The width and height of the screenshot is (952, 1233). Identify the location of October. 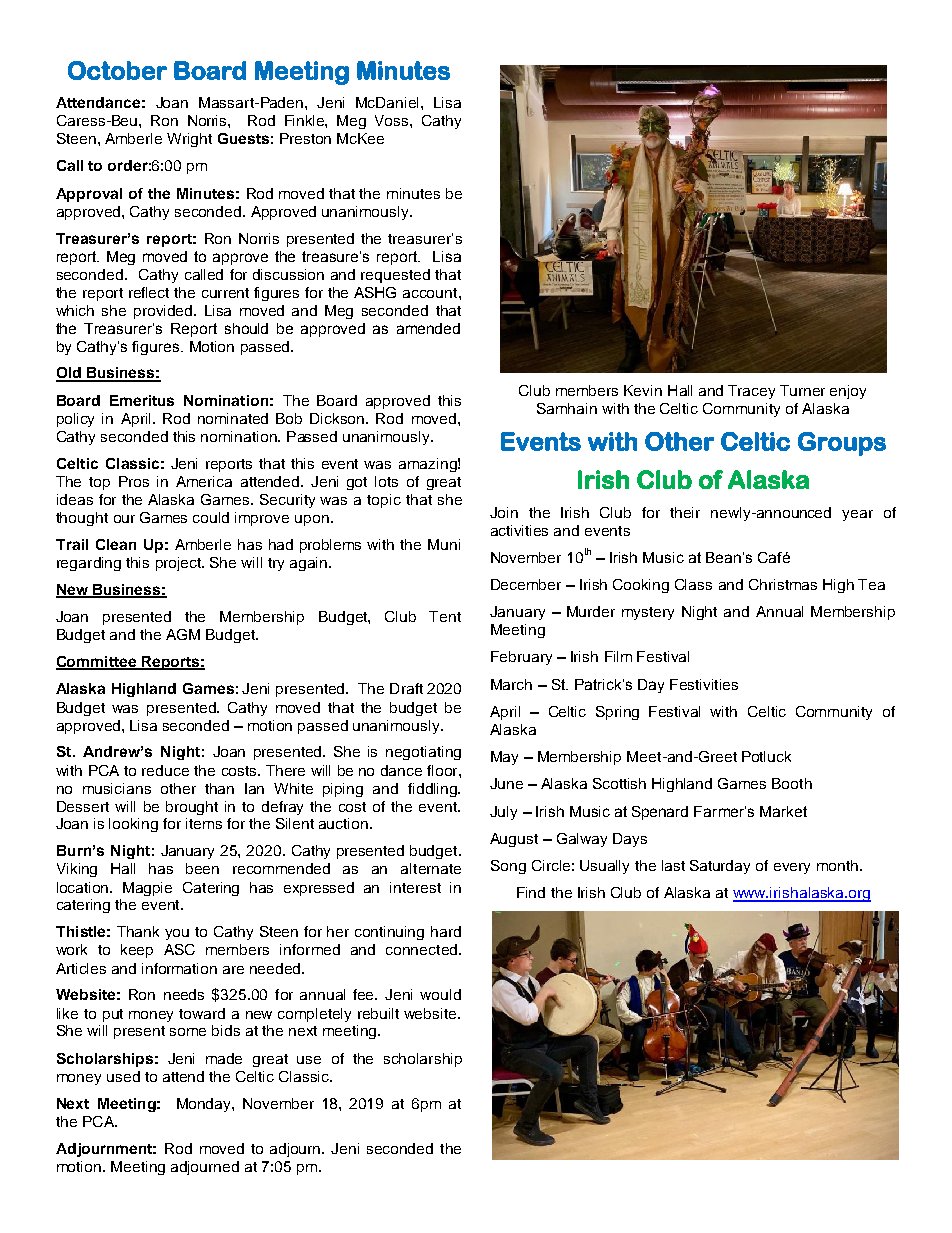
(117, 70).
